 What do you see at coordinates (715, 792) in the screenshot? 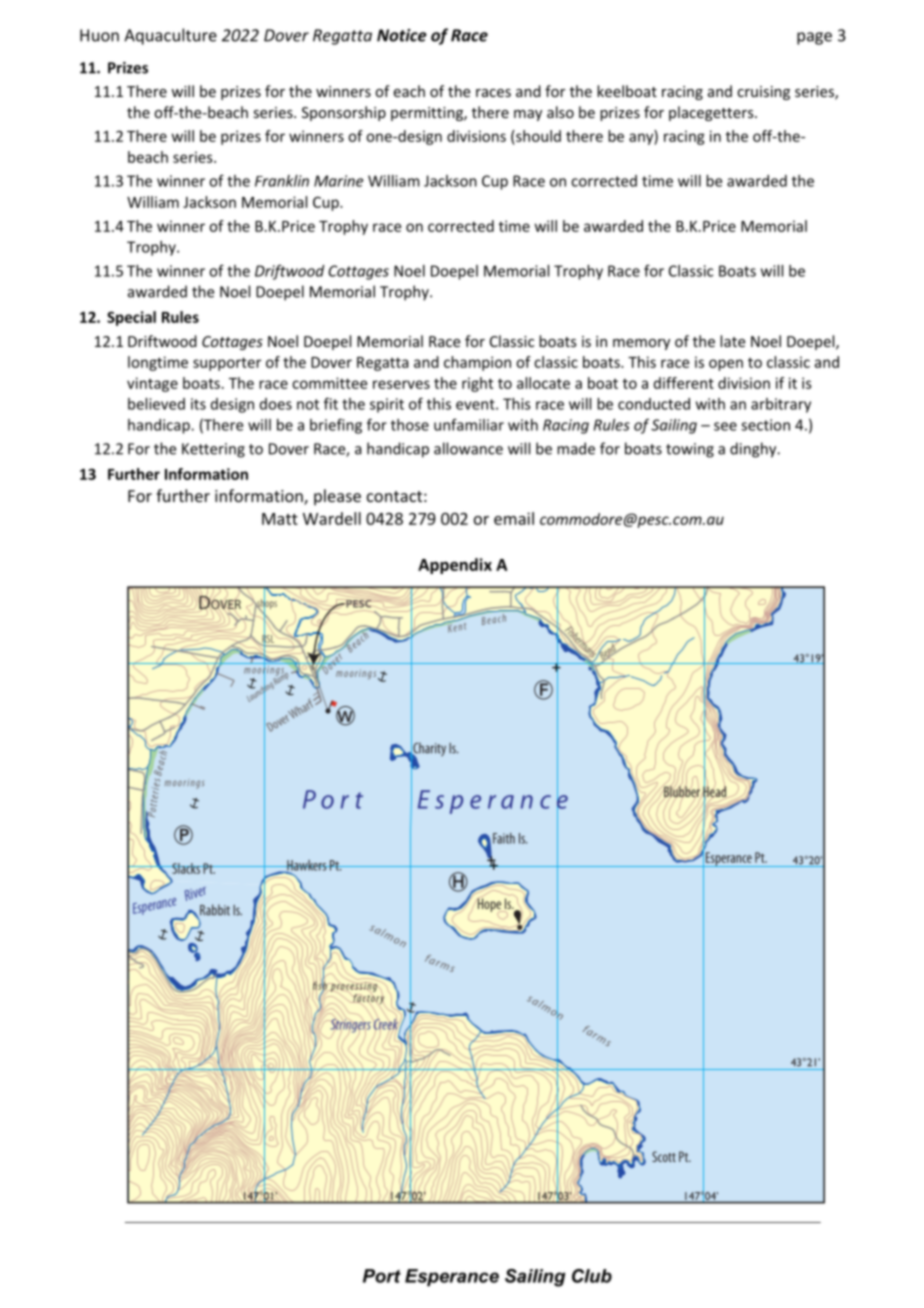
I see `Head` at bounding box center [715, 792].
